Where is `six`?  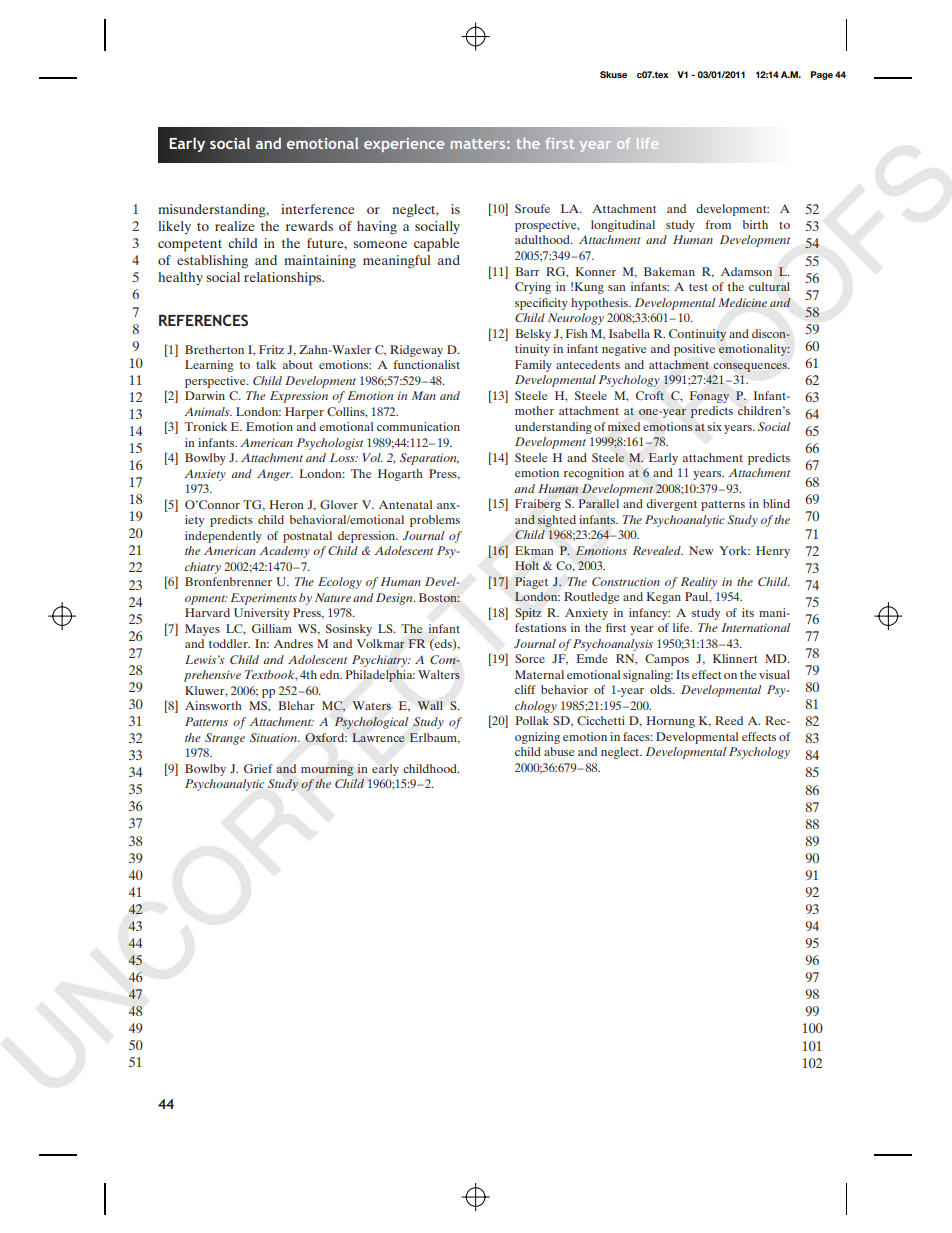 six is located at coordinates (714, 426).
